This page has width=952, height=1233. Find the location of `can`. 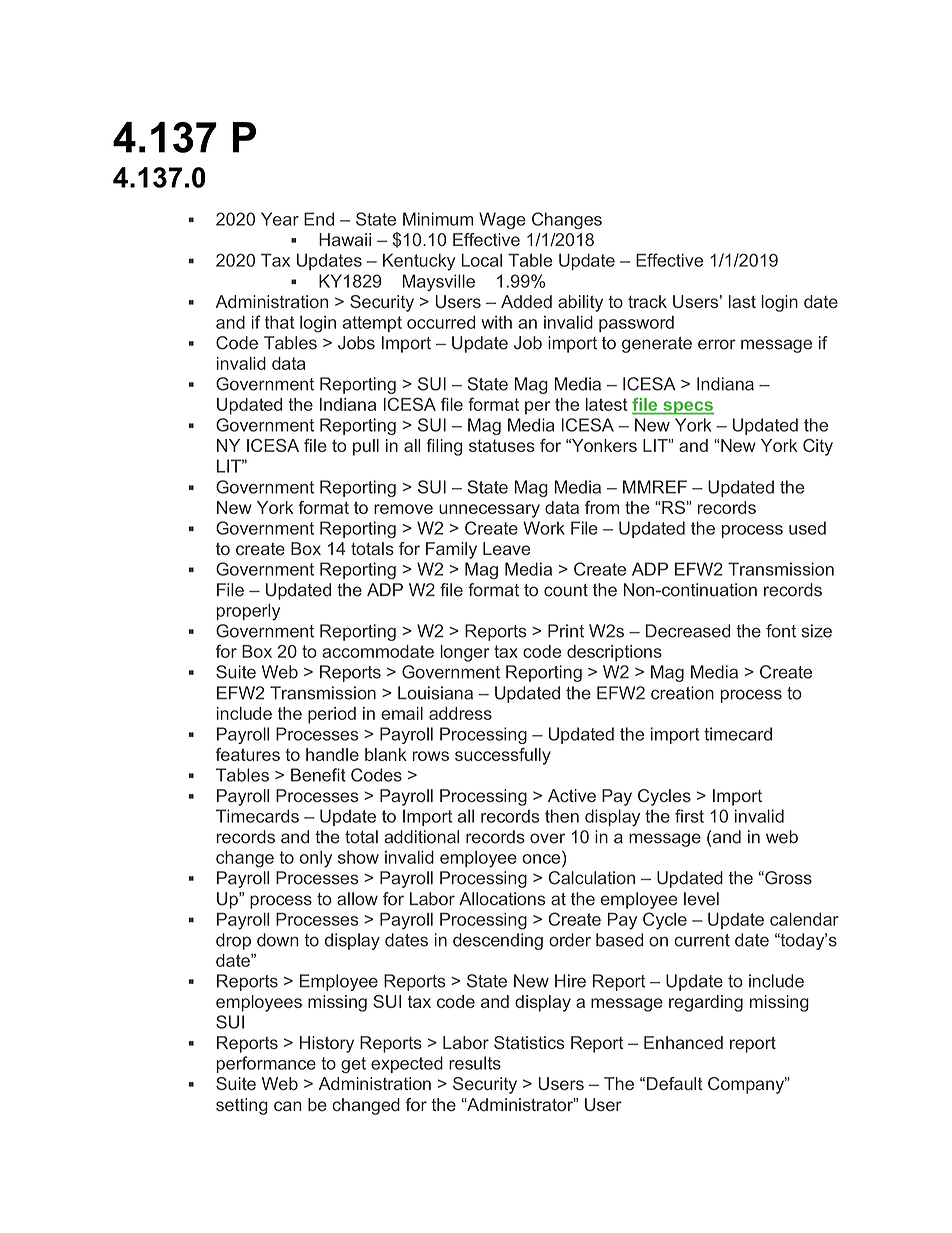

can is located at coordinates (288, 1106).
